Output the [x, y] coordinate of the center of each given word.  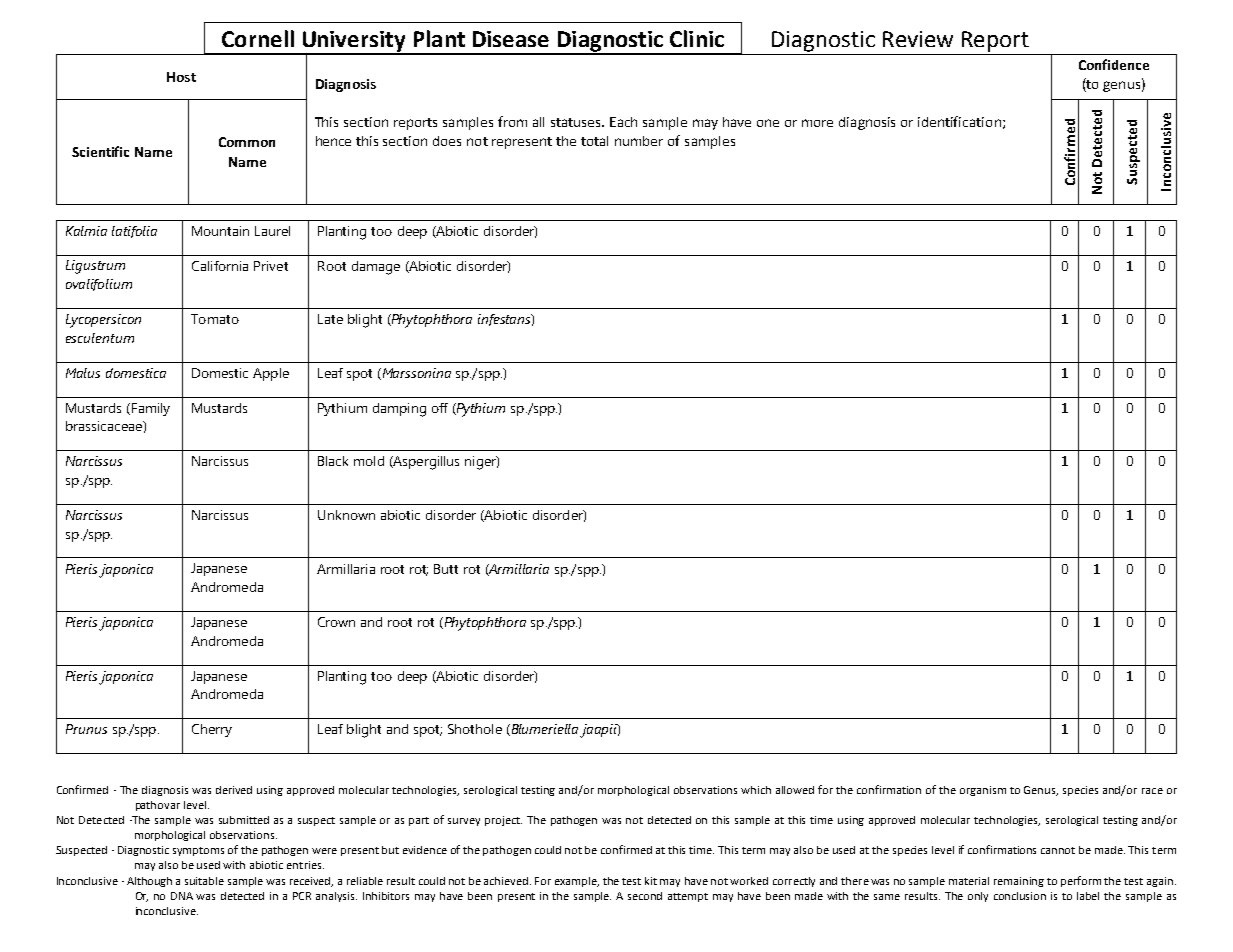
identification [959, 121]
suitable [204, 881]
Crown [336, 622]
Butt [446, 569]
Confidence [1114, 64]
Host [181, 77]
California [220, 266]
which [756, 790]
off [440, 408]
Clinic [697, 38]
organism [983, 791]
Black [333, 461]
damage [376, 268]
